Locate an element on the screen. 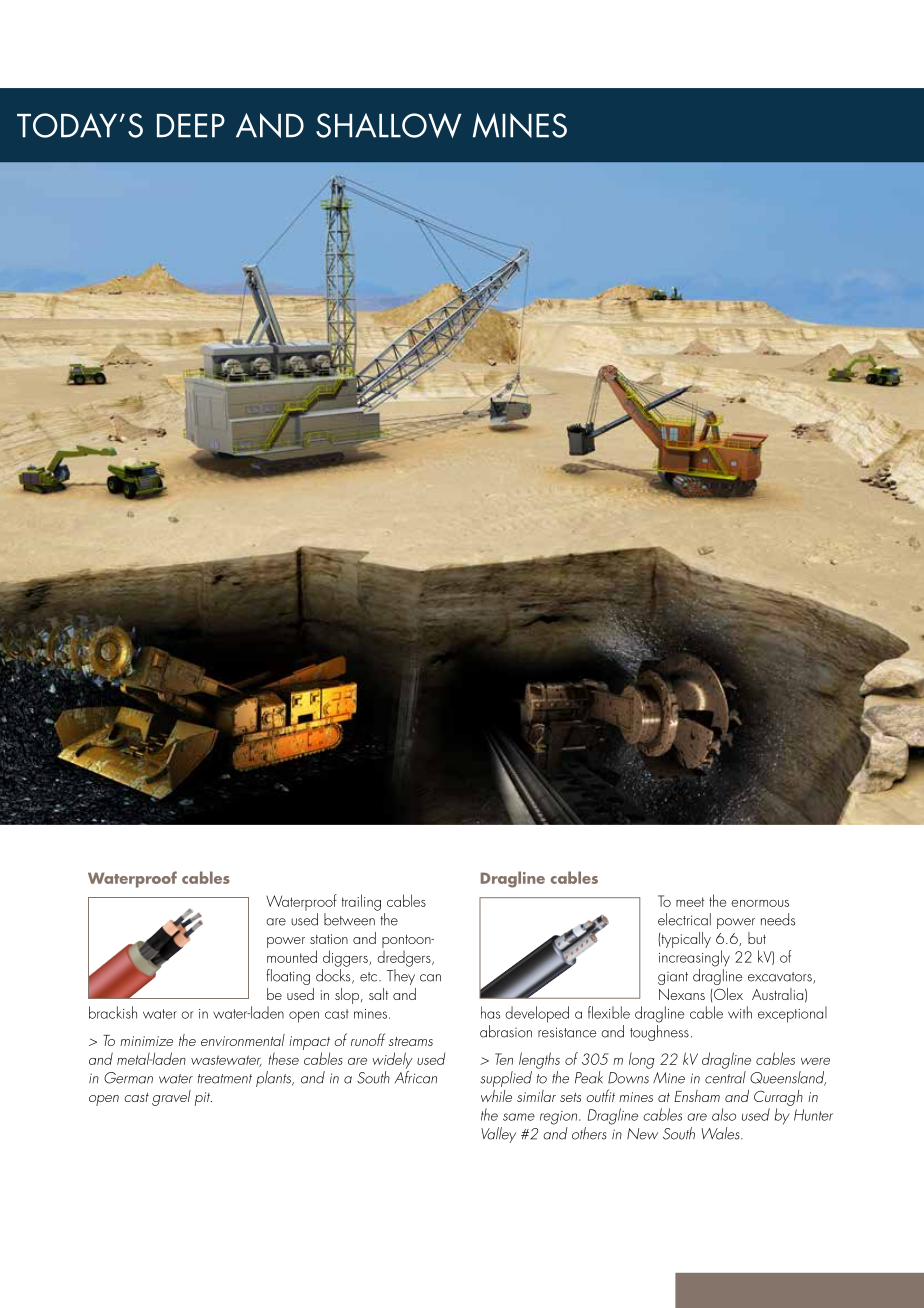 The image size is (924, 1308). between is located at coordinates (349, 919).
